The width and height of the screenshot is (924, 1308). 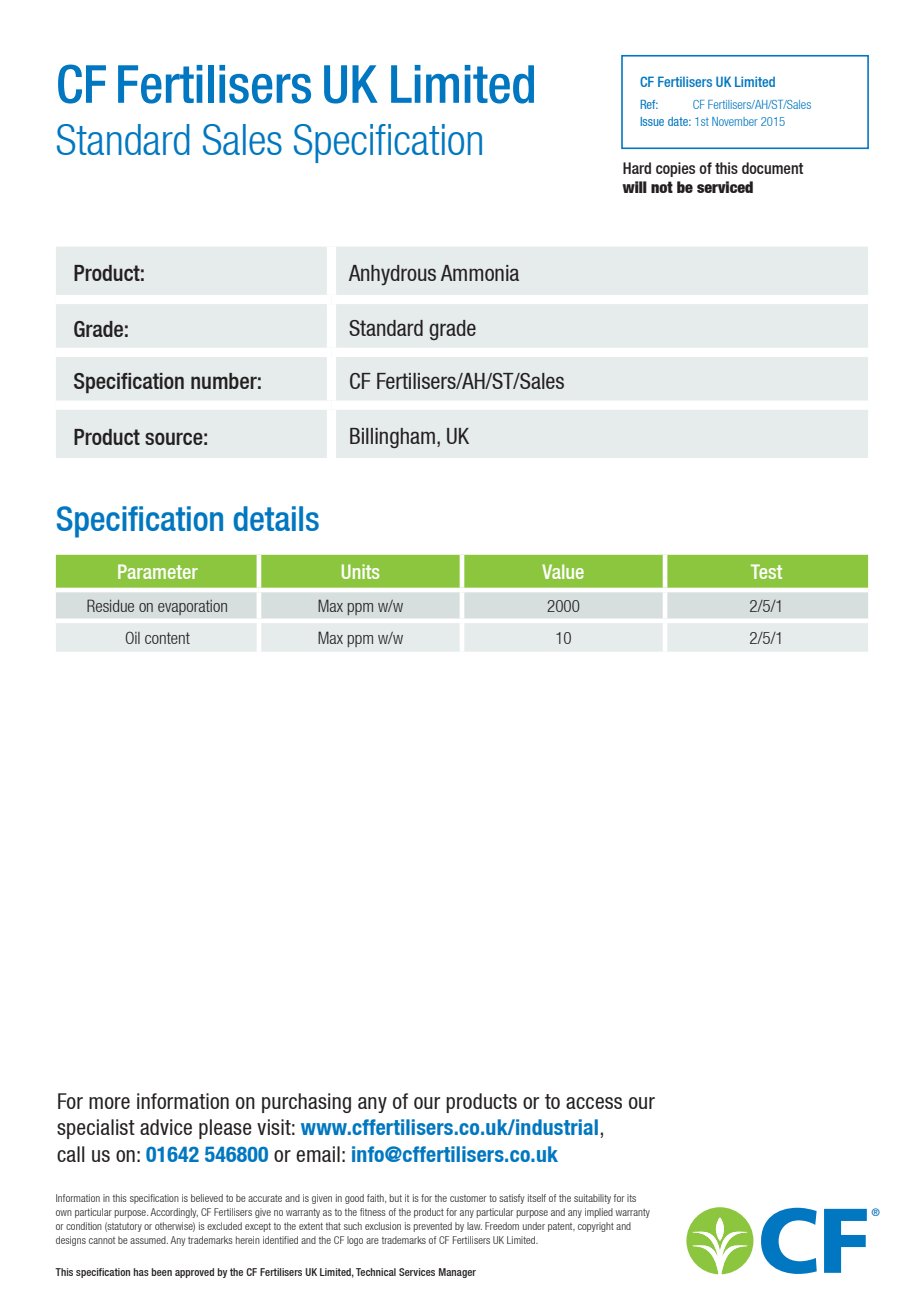 What do you see at coordinates (594, 1103) in the screenshot?
I see `access` at bounding box center [594, 1103].
